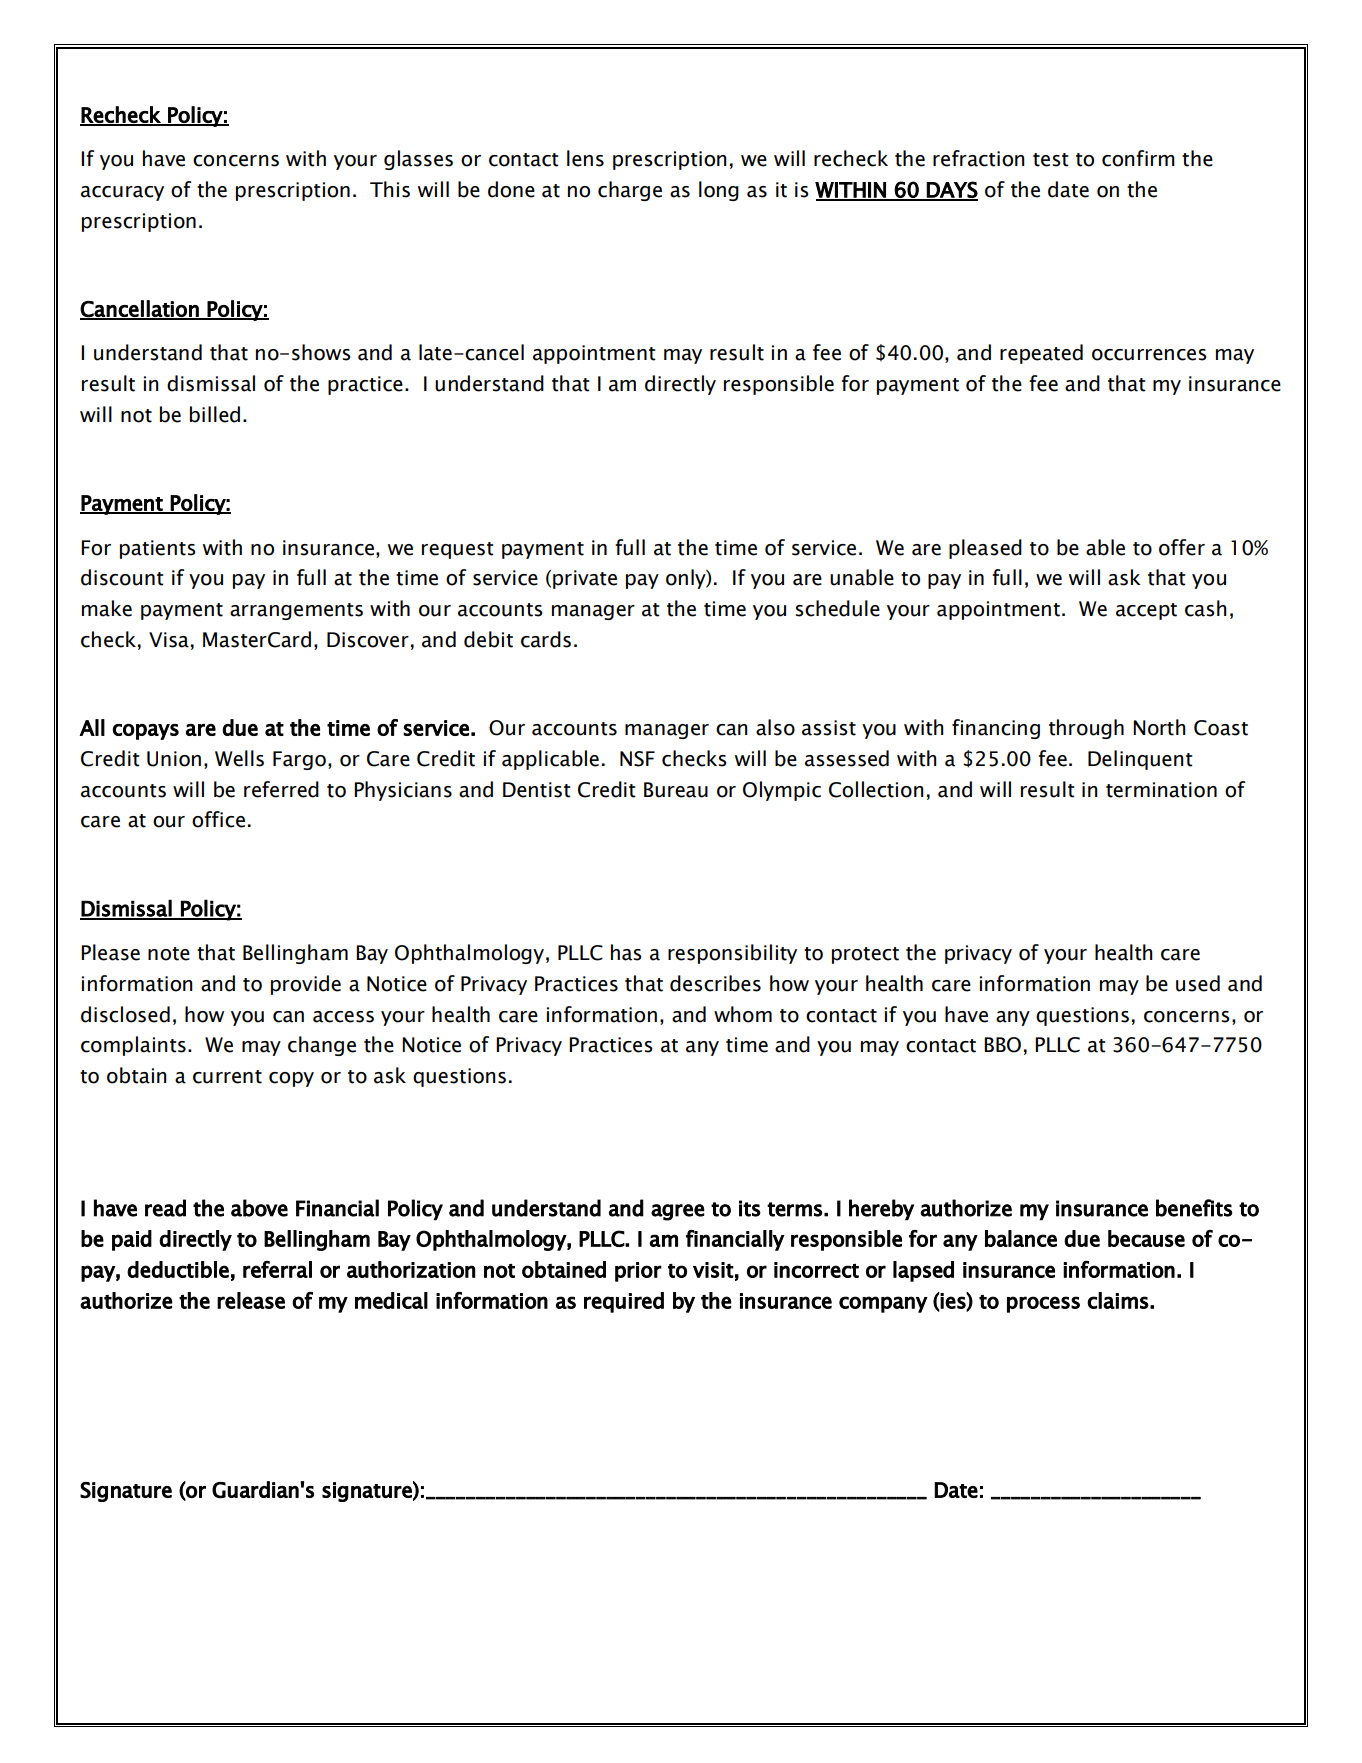 The image size is (1362, 1763). Describe the element at coordinates (1051, 160) in the screenshot. I see `test` at that location.
